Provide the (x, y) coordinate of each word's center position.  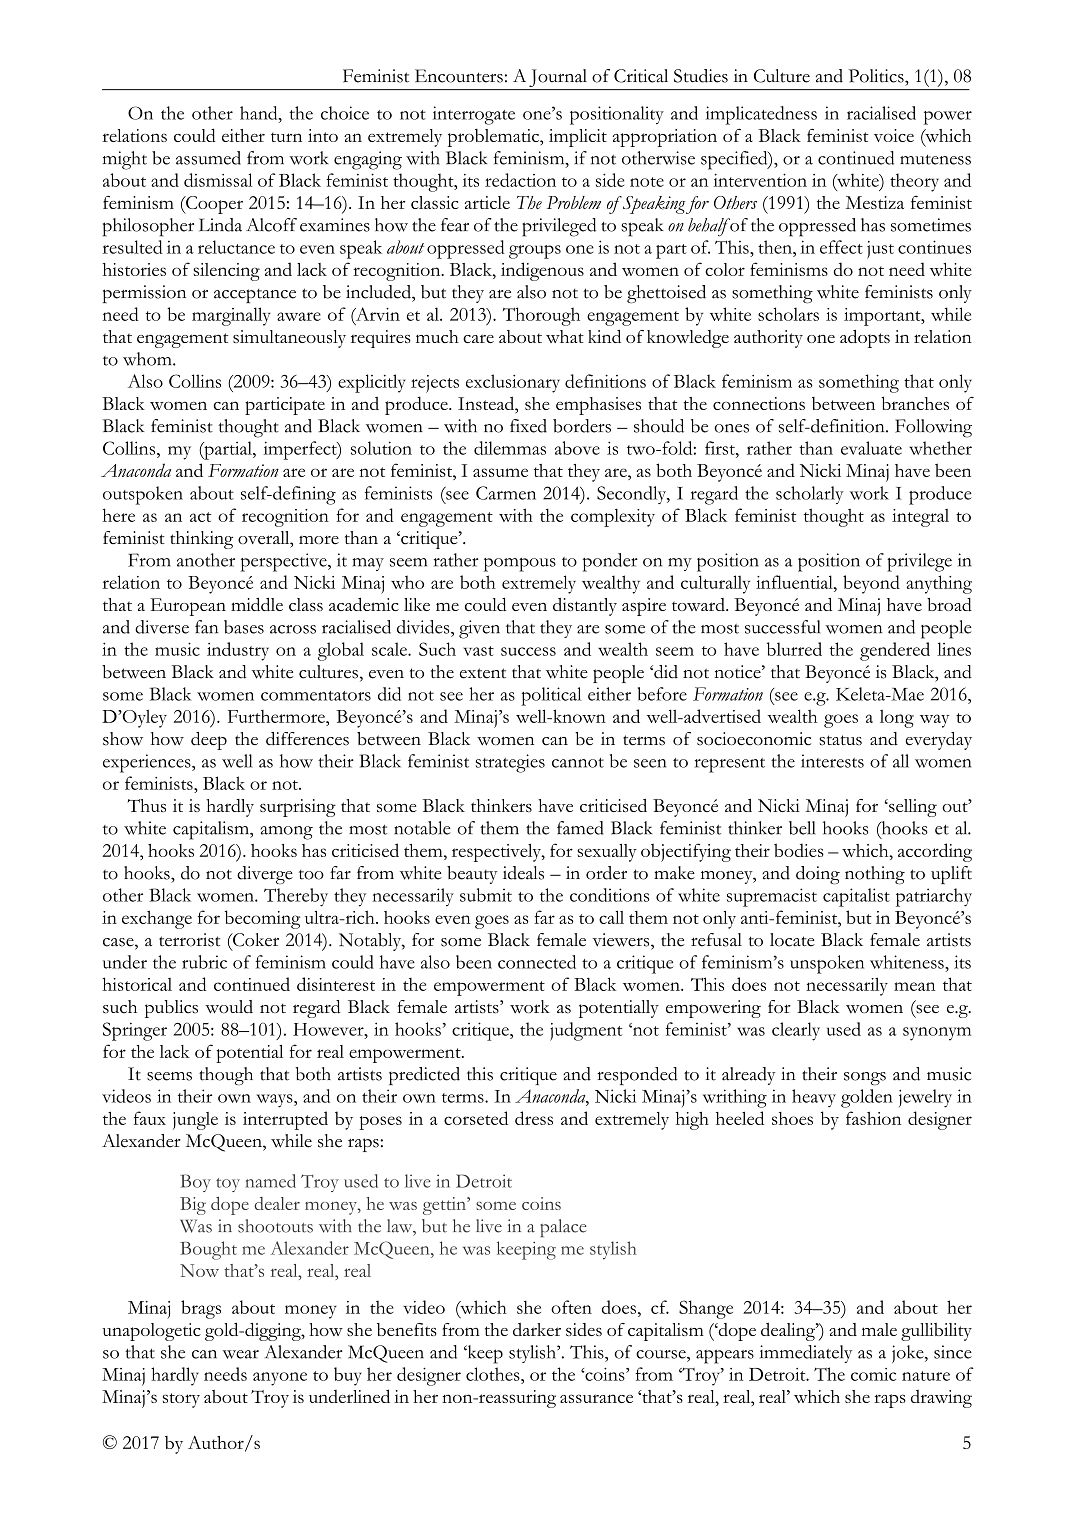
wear (240, 1354)
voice (894, 135)
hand (260, 113)
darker (537, 1329)
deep (209, 741)
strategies (510, 763)
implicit (578, 138)
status (840, 740)
